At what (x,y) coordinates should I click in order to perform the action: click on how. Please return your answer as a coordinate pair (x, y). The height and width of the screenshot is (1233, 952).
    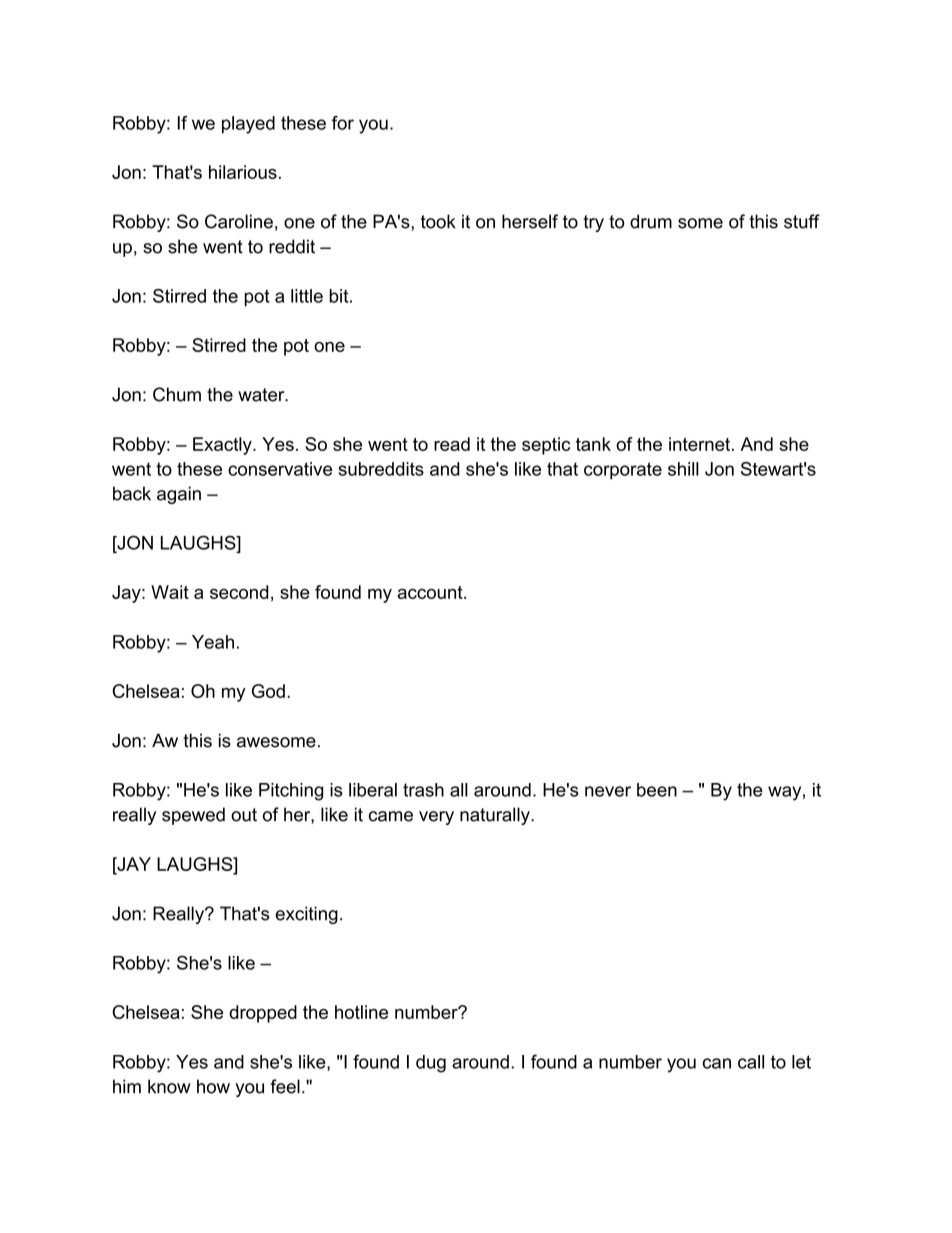
    Looking at the image, I should click on (213, 1086).
